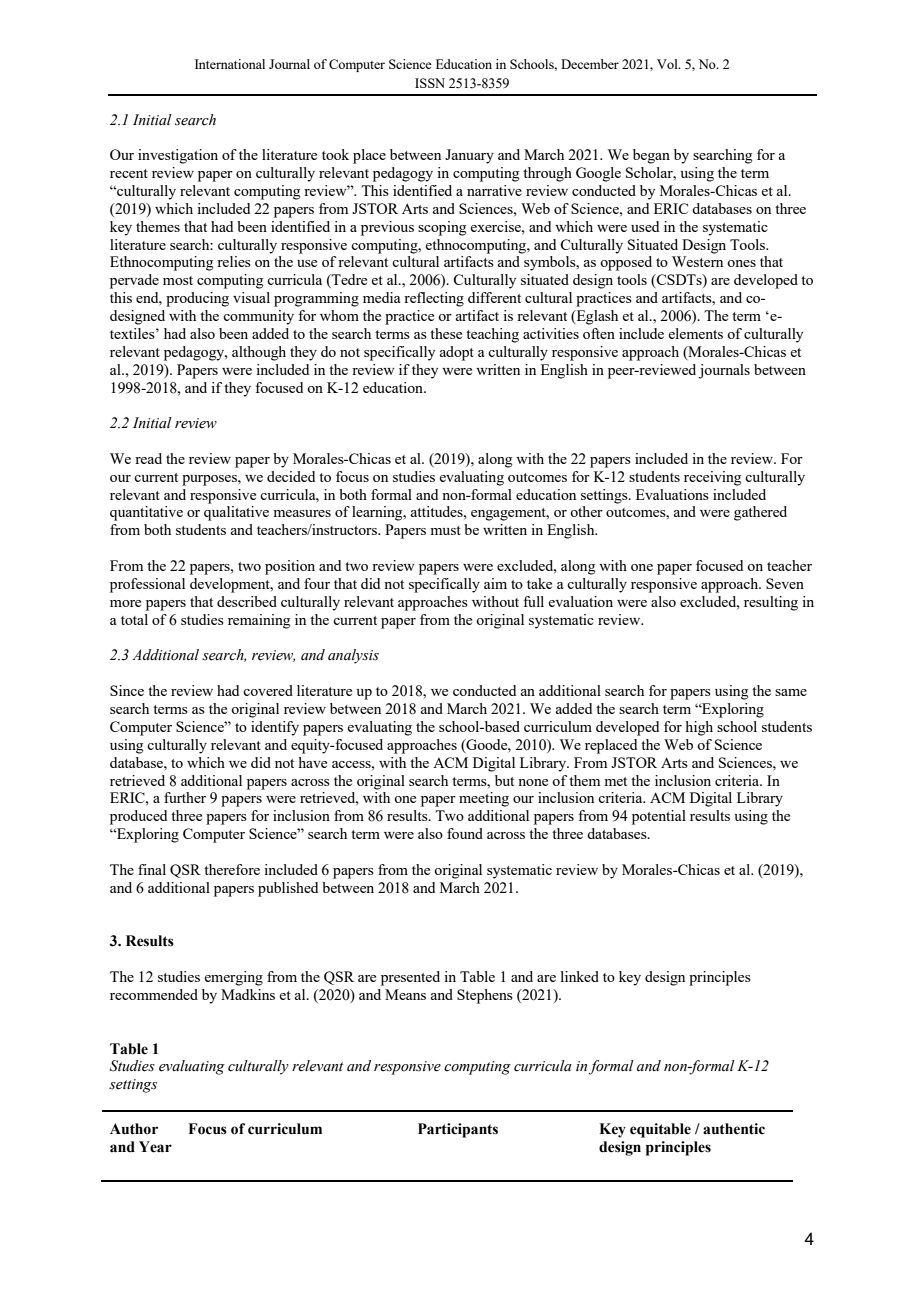 This document has height=1308, width=924. Describe the element at coordinates (699, 728) in the document. I see `high` at that location.
